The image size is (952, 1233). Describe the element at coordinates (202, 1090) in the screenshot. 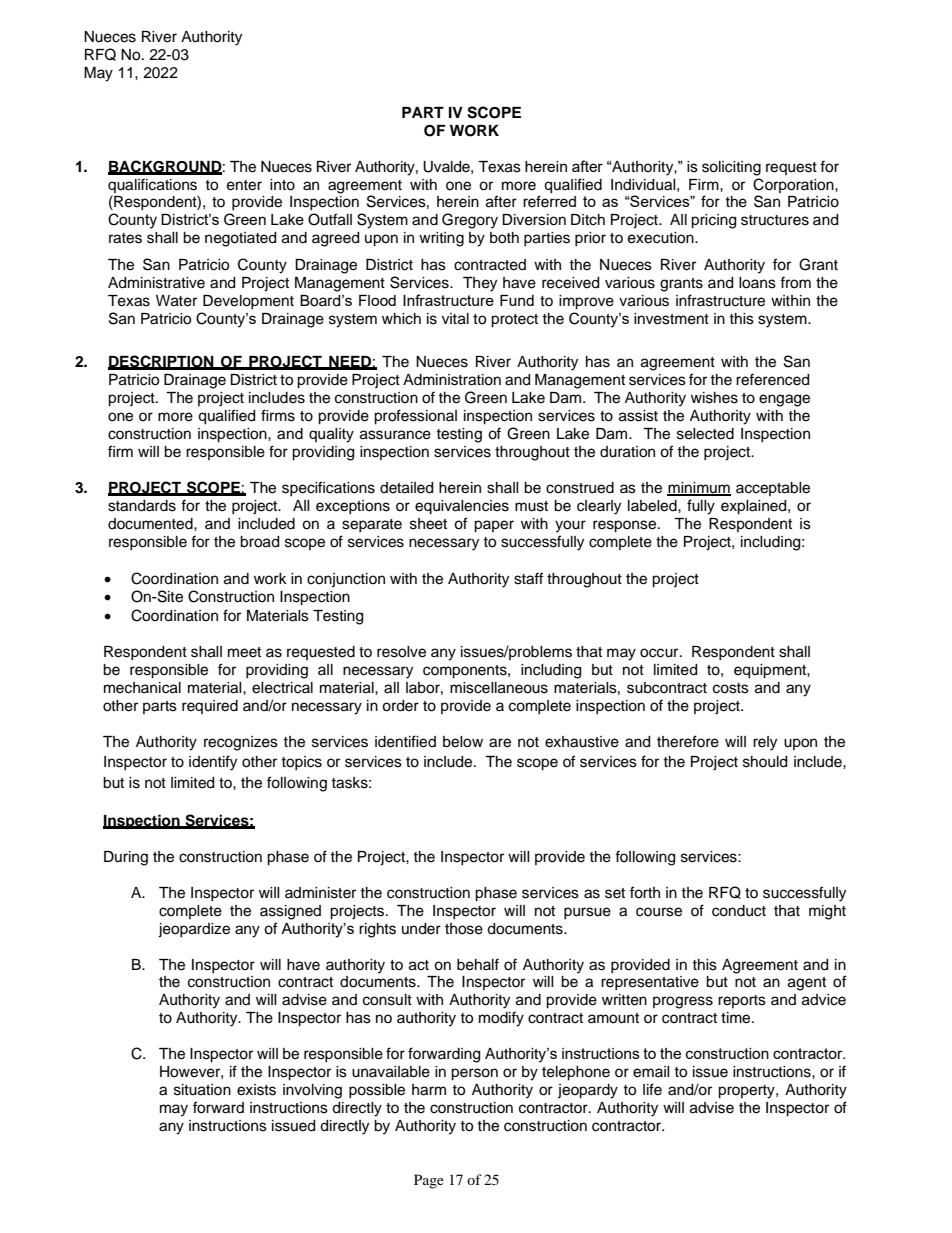

I see `situation` at that location.
